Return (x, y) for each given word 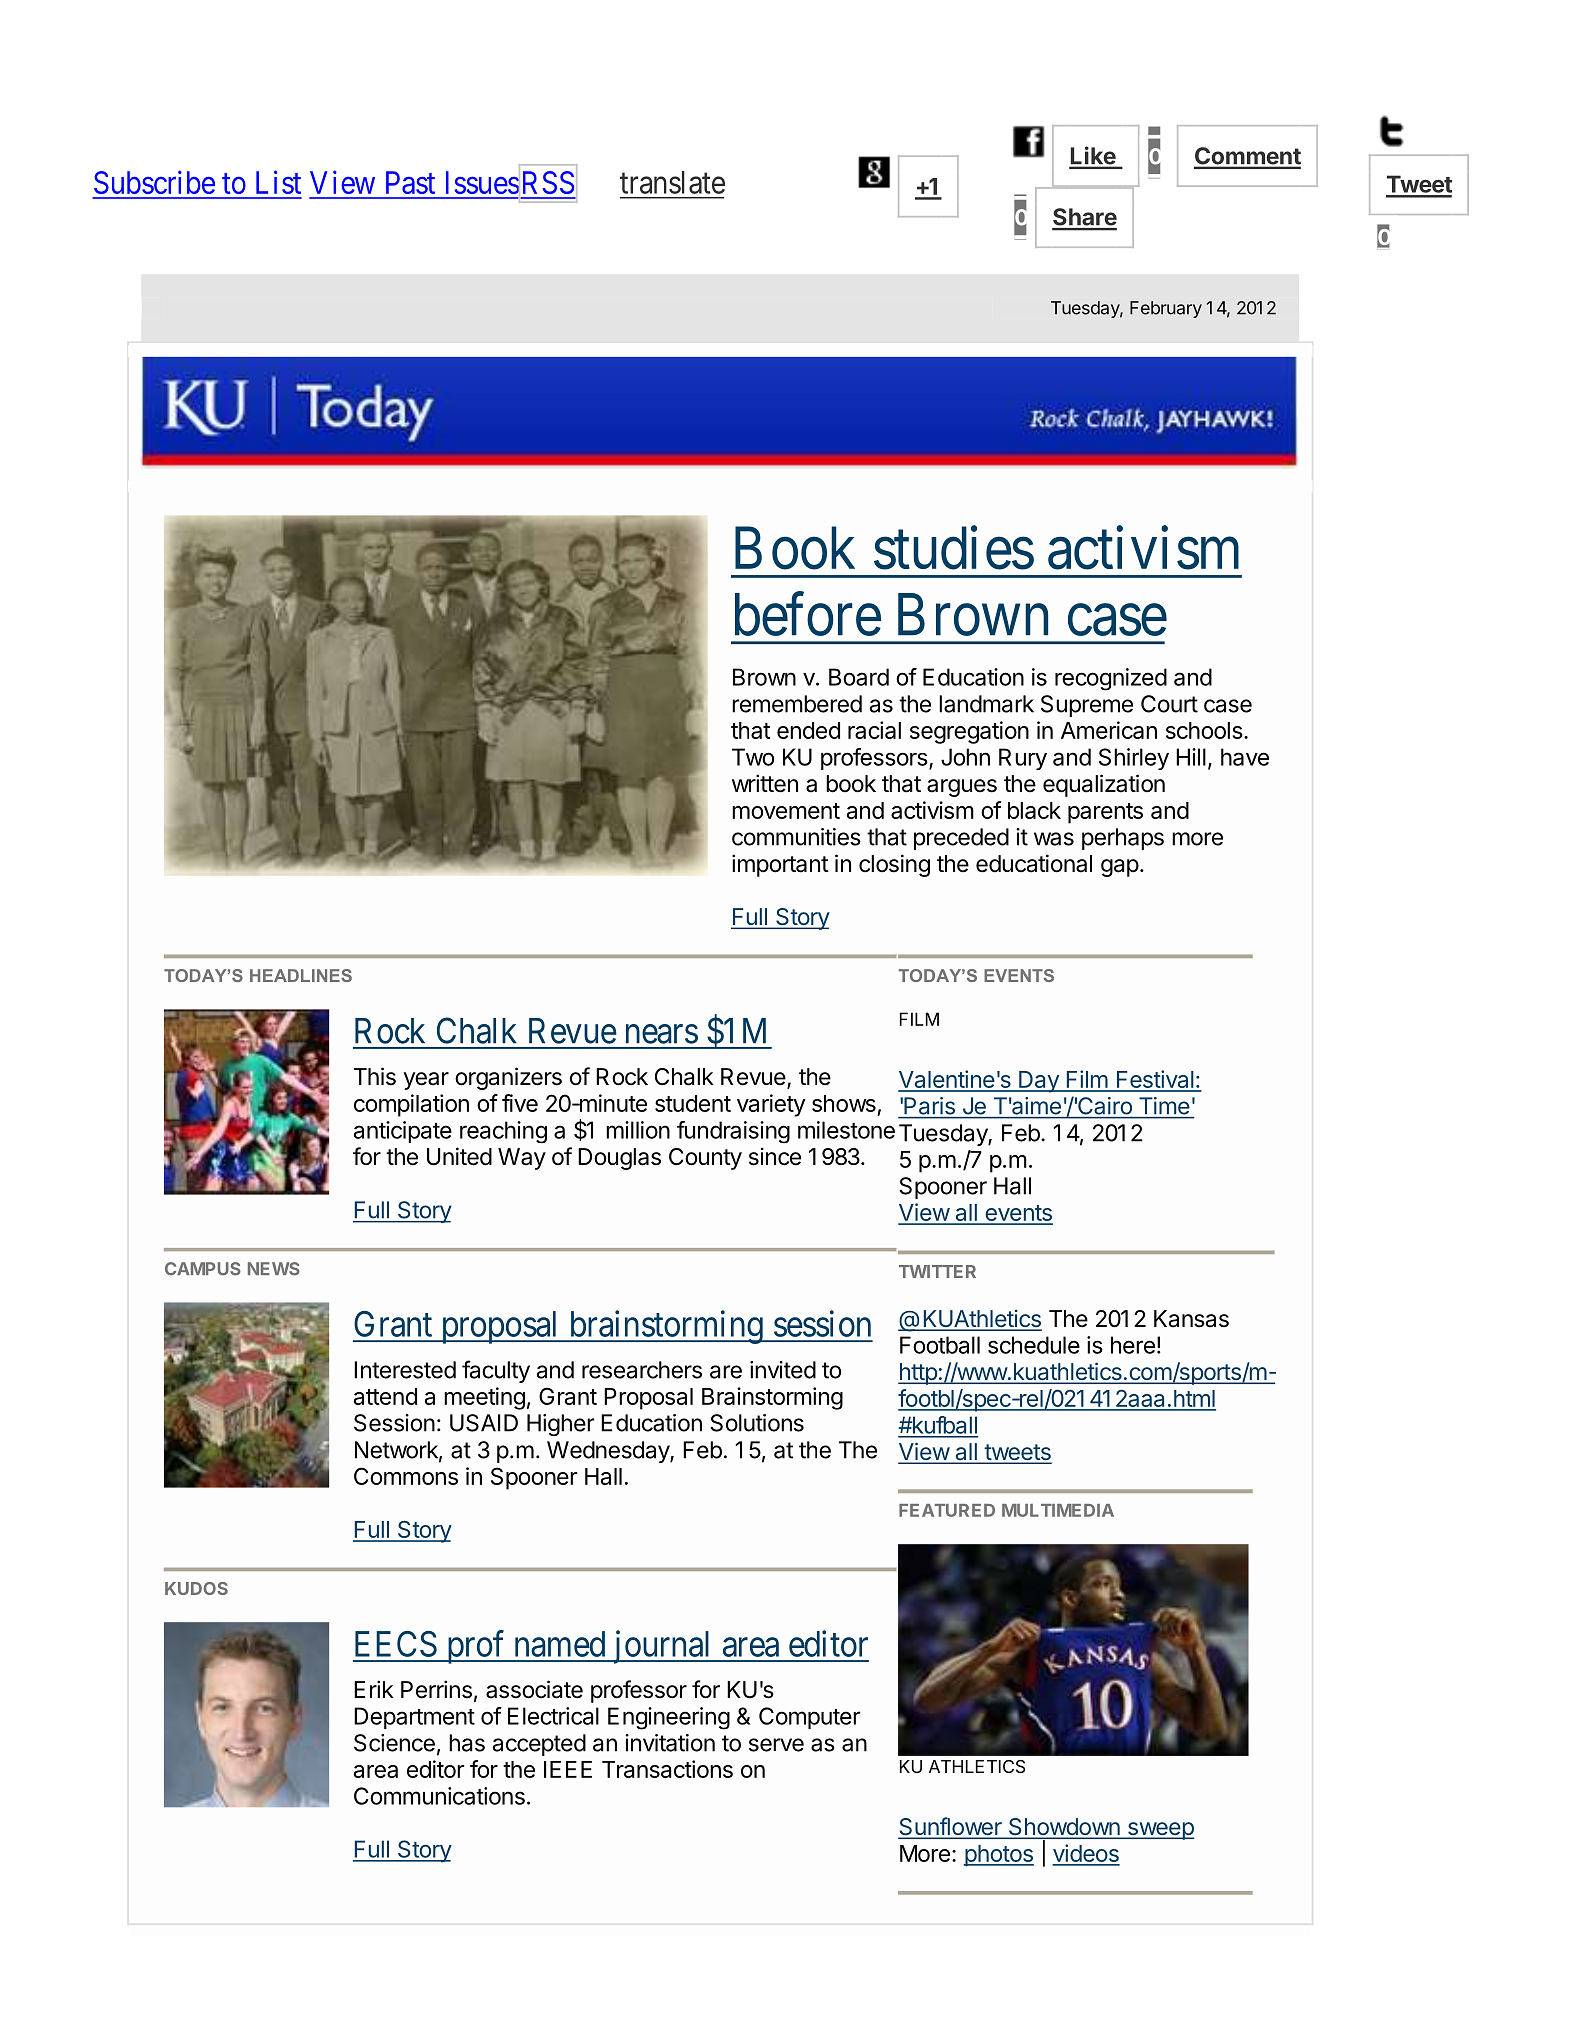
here (1133, 1345)
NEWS (274, 1269)
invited (783, 1370)
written (765, 783)
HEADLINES (301, 975)
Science (394, 1743)
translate (672, 182)
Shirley (1134, 759)
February (1166, 309)
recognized (1111, 679)
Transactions (667, 1769)
